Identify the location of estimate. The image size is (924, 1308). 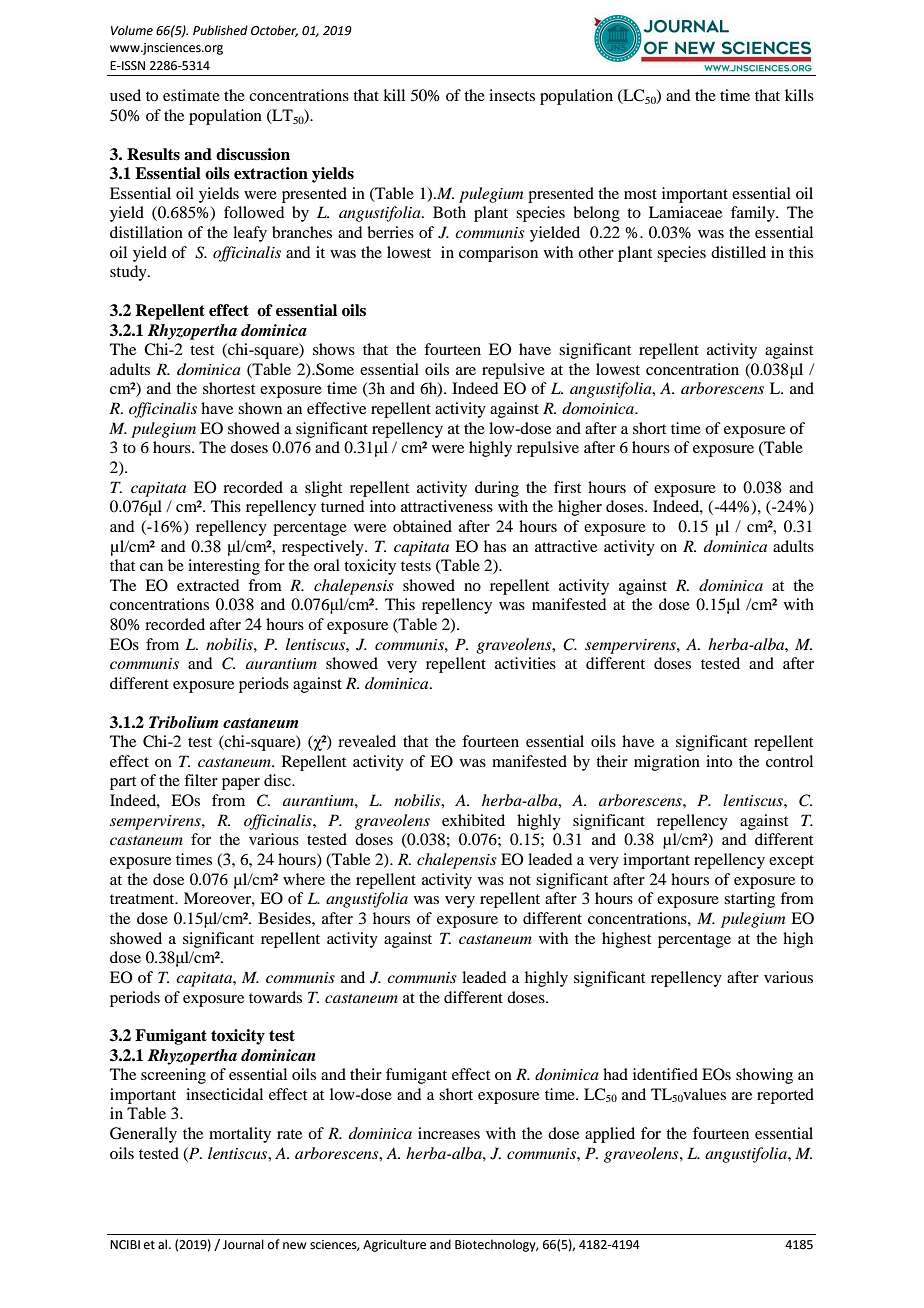
(191, 95).
